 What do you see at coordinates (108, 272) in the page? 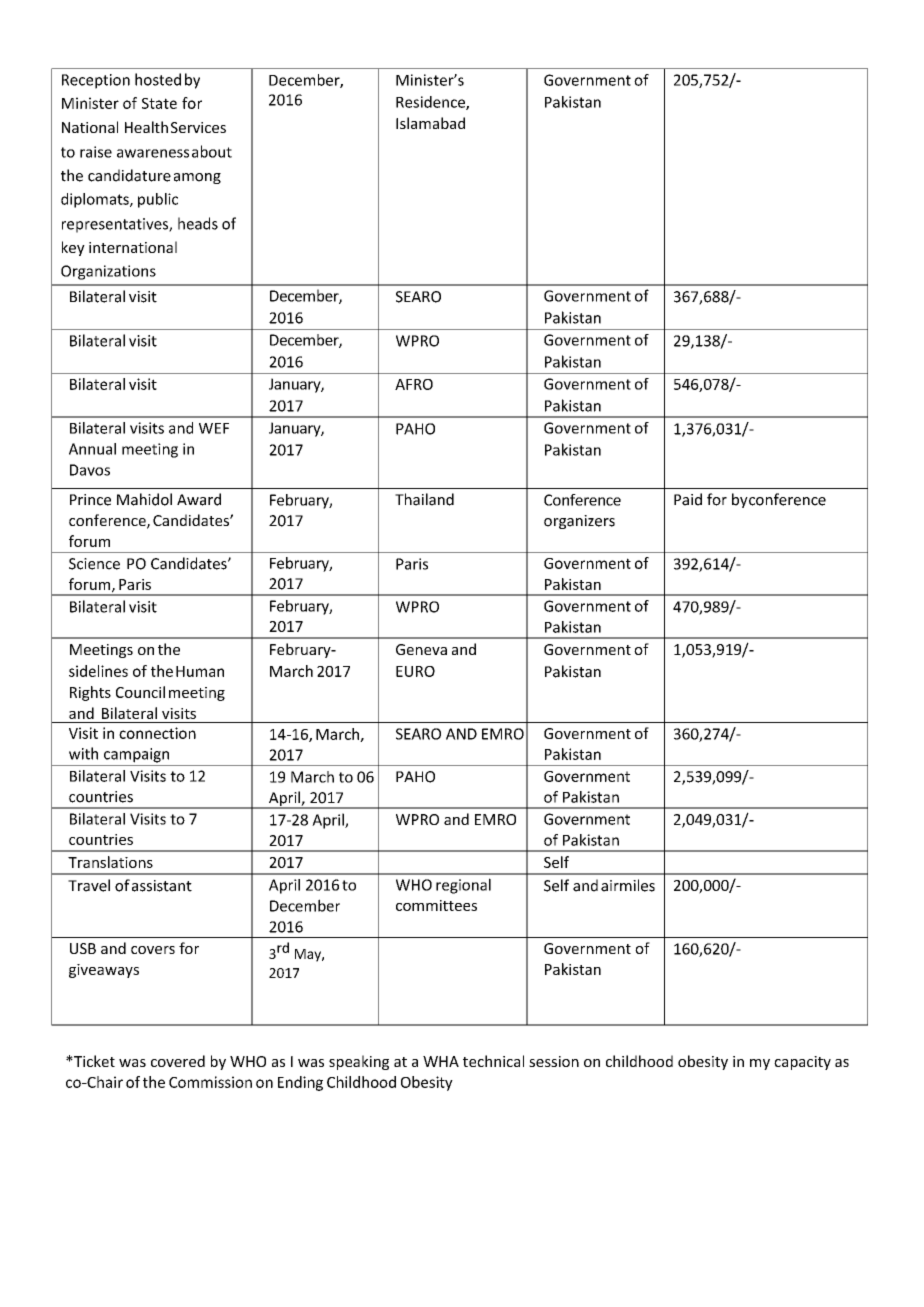
I see `Organizations` at bounding box center [108, 272].
